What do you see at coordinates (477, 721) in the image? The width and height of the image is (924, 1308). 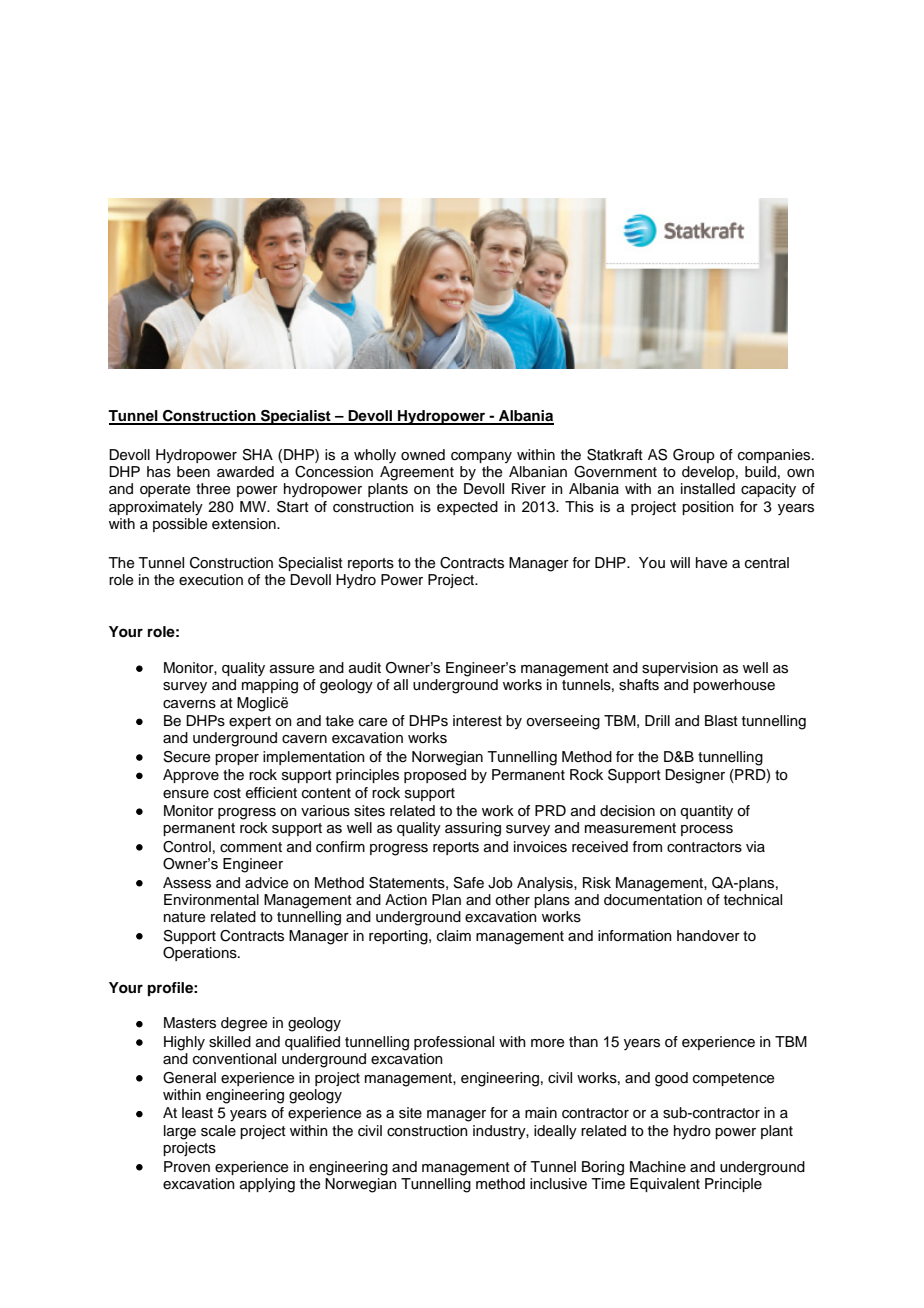 I see `interest` at bounding box center [477, 721].
